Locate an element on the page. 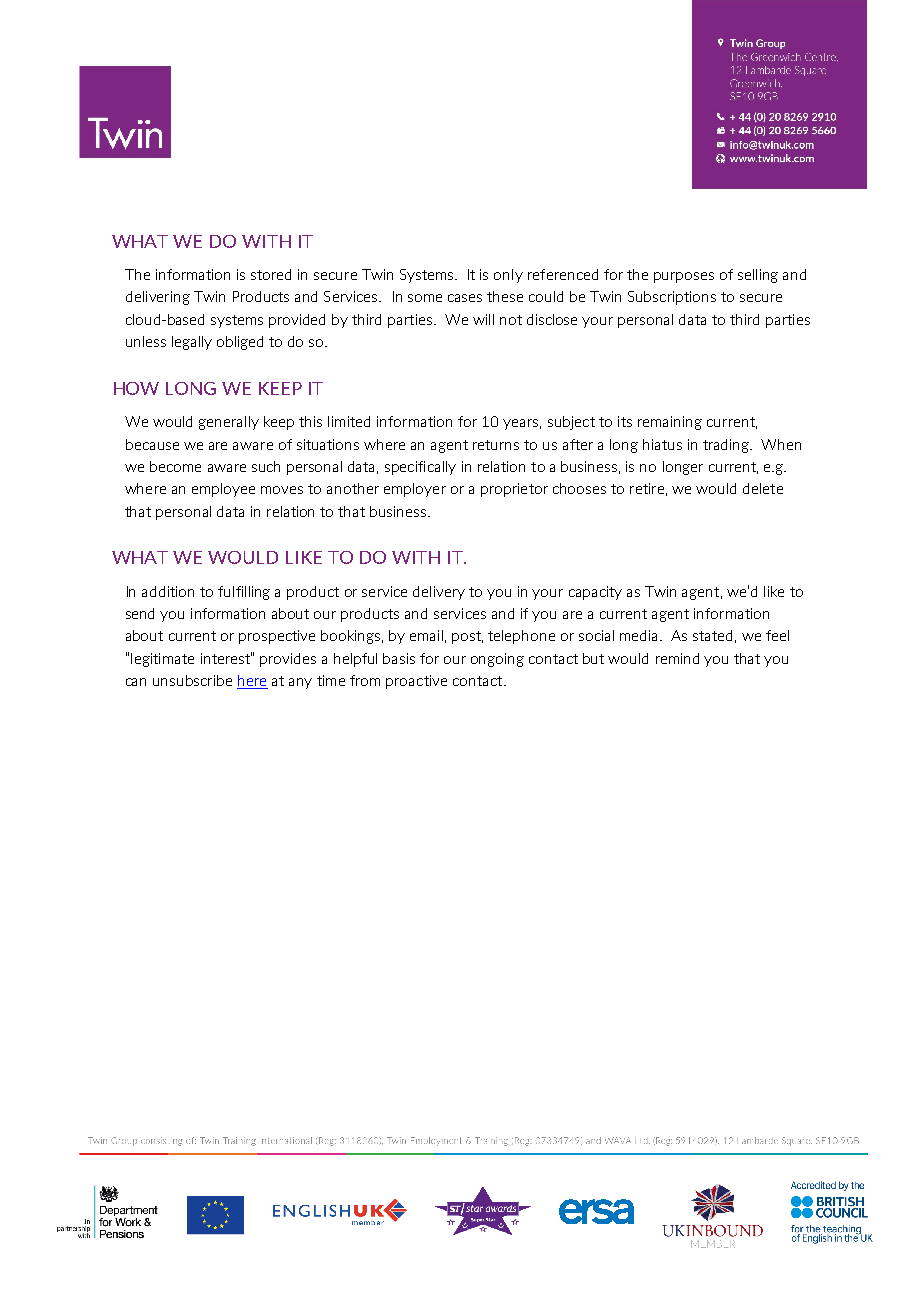 This document has width=924, height=1308. cases is located at coordinates (465, 298).
